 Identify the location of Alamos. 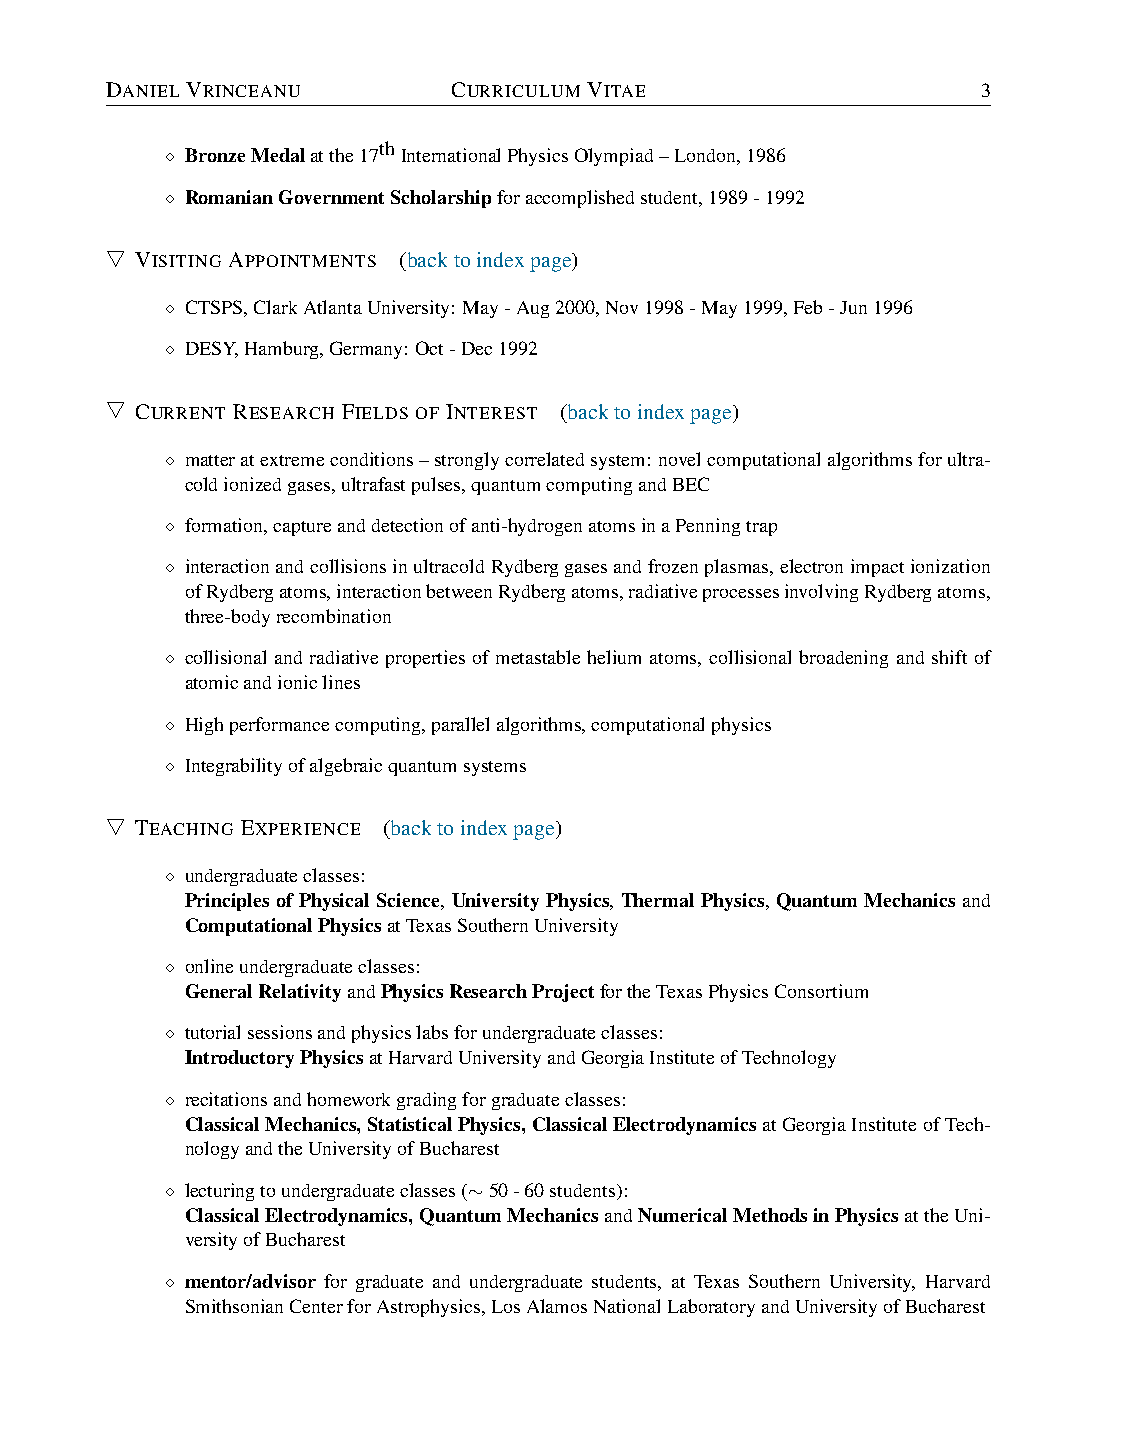
(557, 1306).
